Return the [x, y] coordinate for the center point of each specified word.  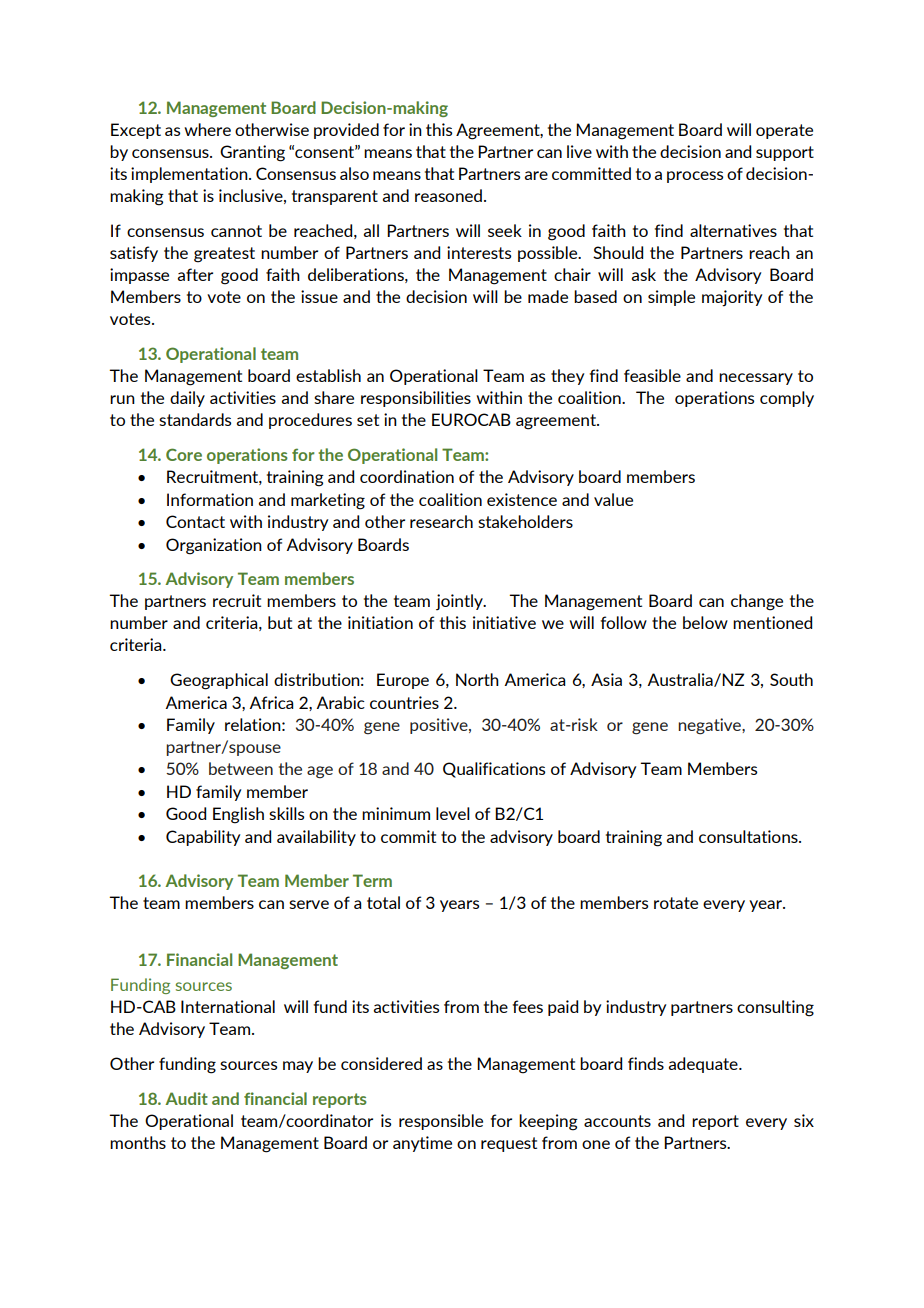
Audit [186, 1098]
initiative [504, 622]
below [705, 622]
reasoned [448, 195]
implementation [190, 175]
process [695, 177]
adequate [704, 1065]
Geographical [219, 681]
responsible [441, 1122]
